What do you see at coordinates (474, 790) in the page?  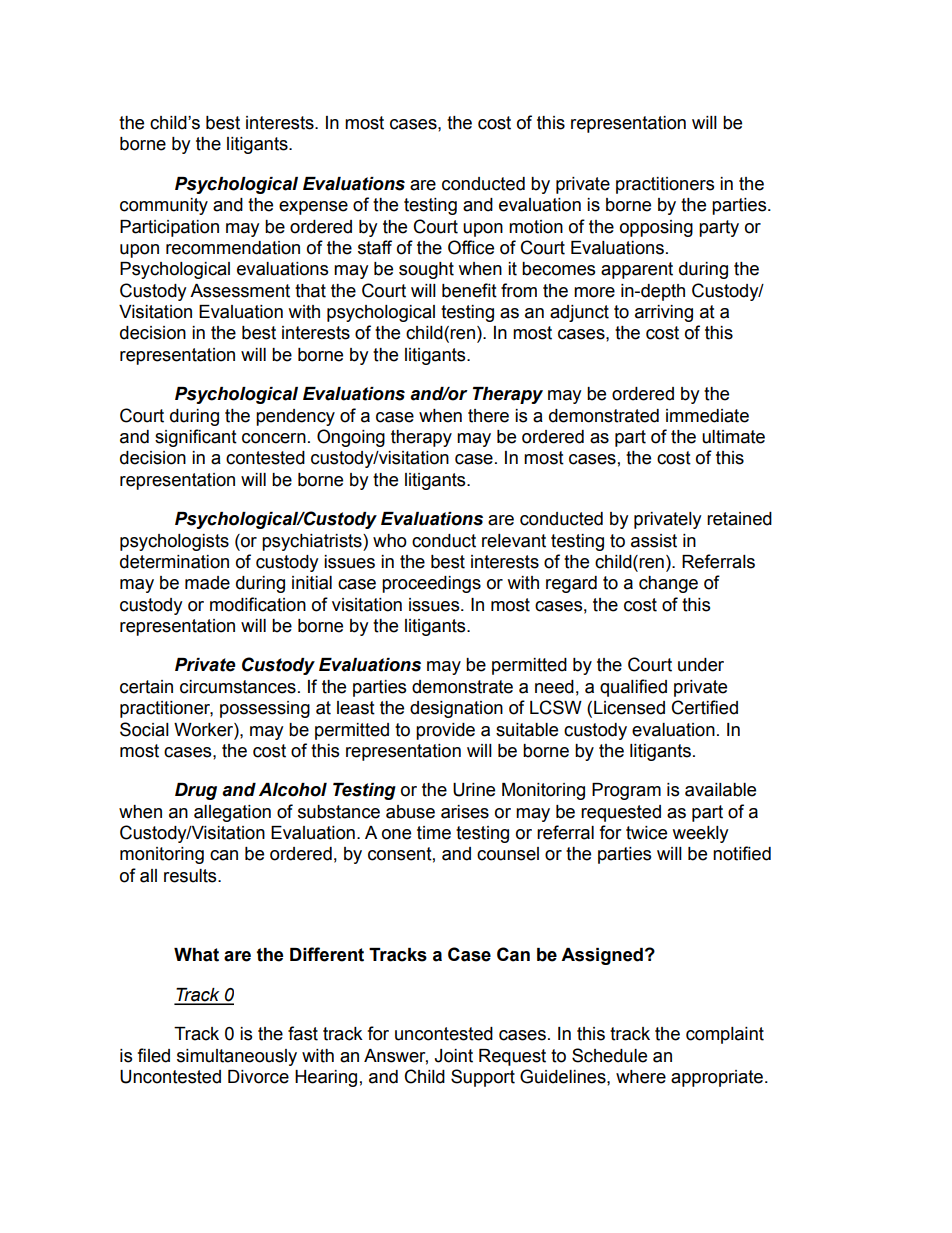 I see `Urine` at bounding box center [474, 790].
